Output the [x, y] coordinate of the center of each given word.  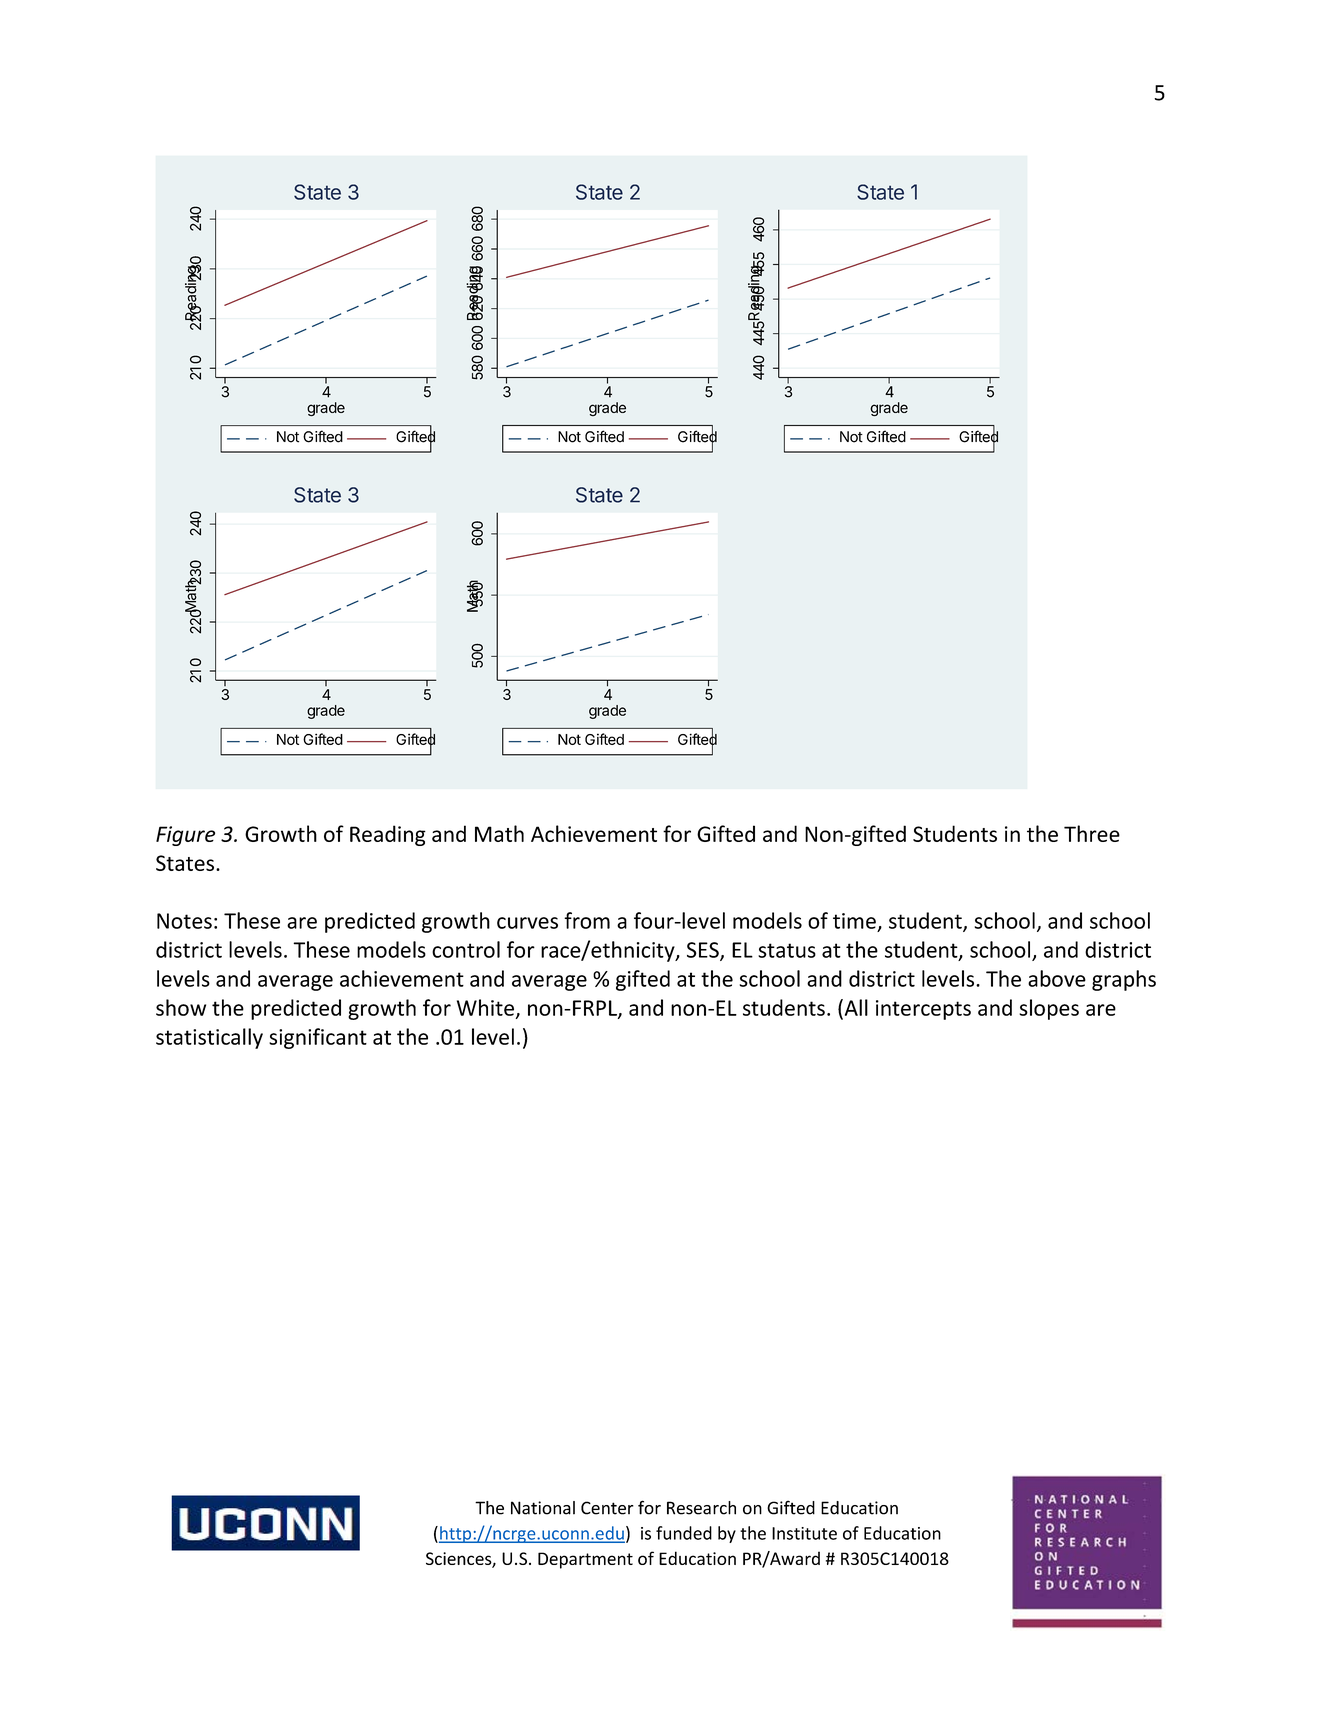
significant [318, 1038]
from [587, 920]
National [543, 1508]
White [485, 1007]
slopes [1049, 1009]
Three [1092, 833]
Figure [185, 836]
